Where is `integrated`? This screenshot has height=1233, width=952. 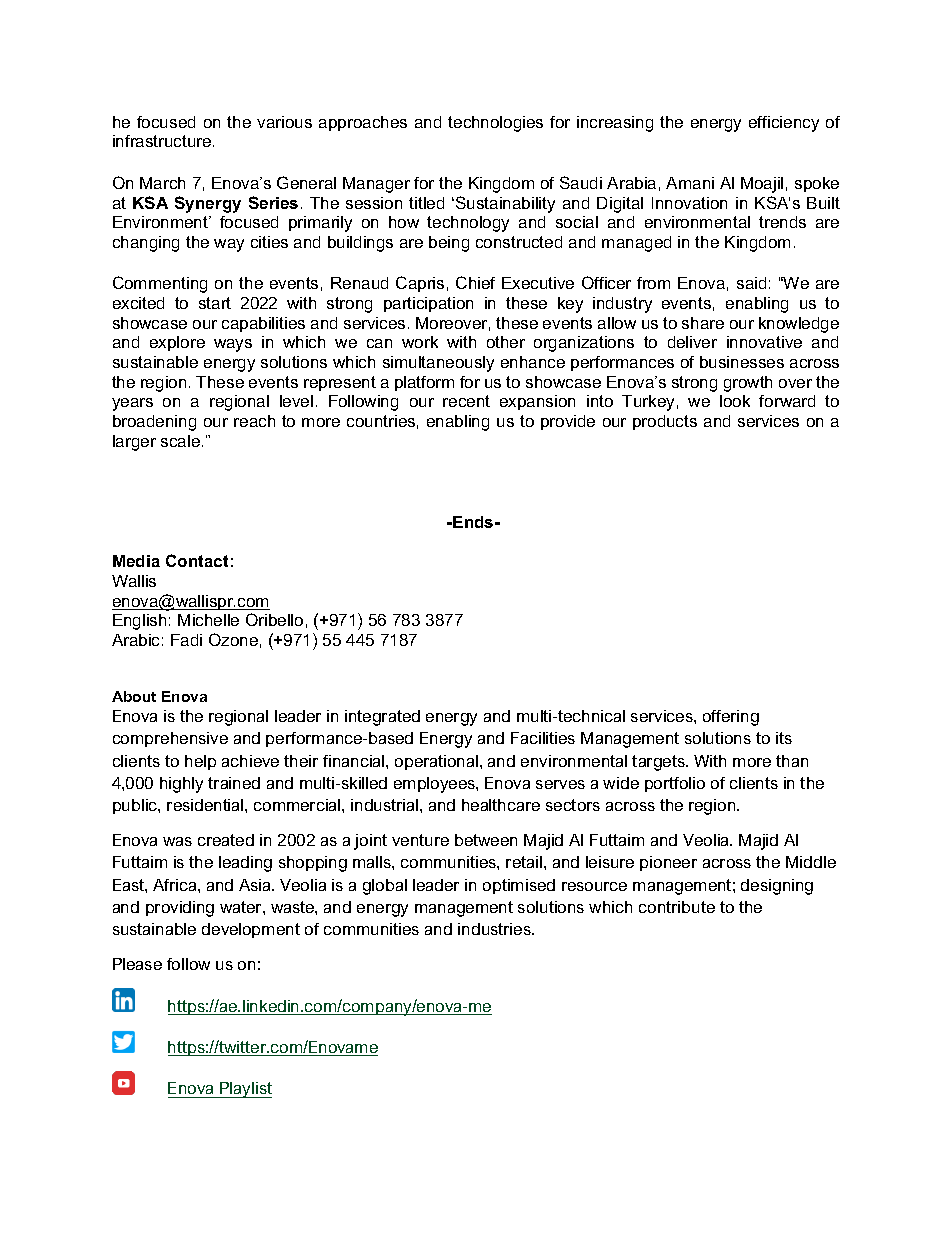
integrated is located at coordinates (382, 718).
